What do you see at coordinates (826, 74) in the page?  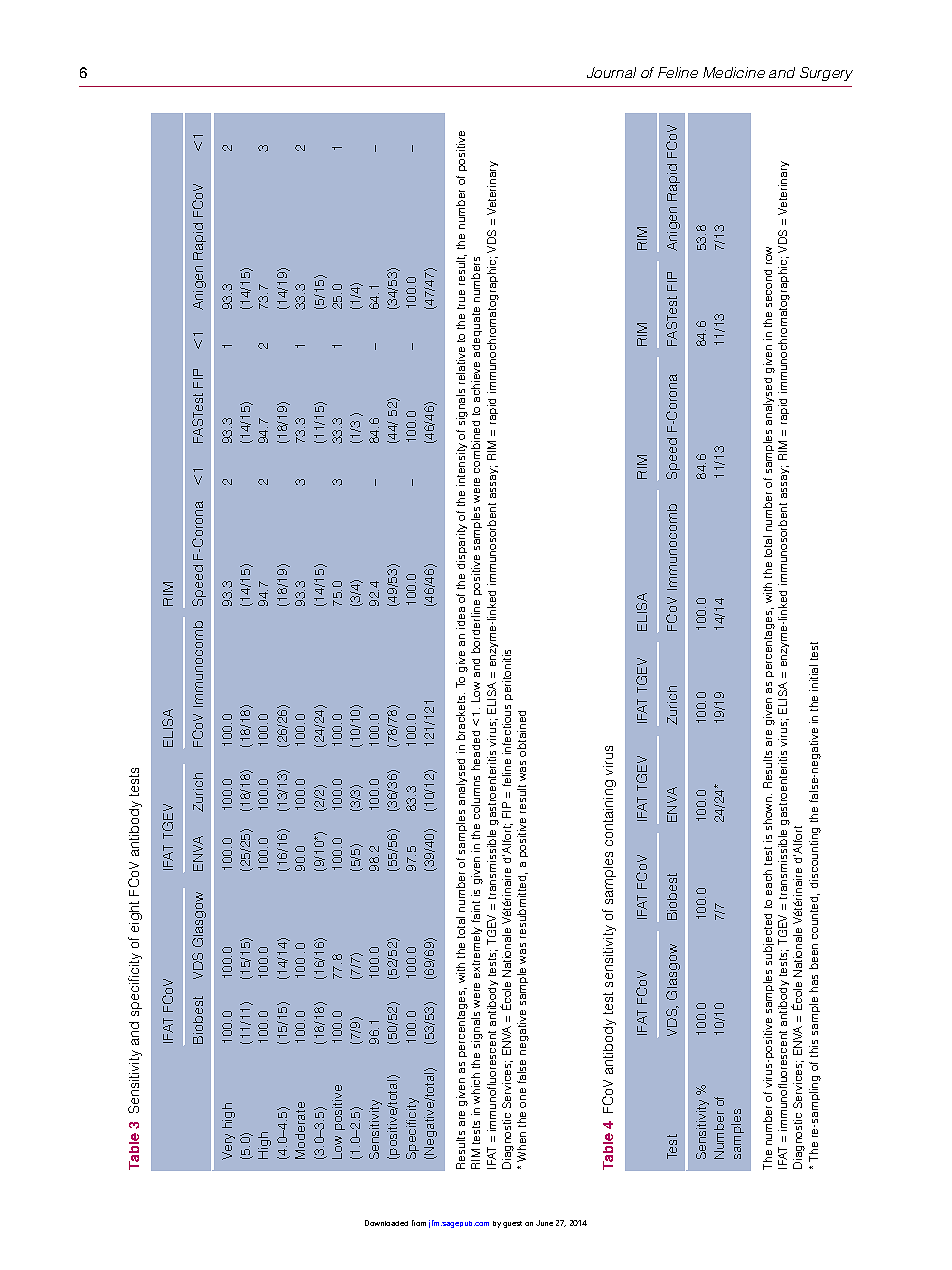 I see `Surgery` at bounding box center [826, 74].
